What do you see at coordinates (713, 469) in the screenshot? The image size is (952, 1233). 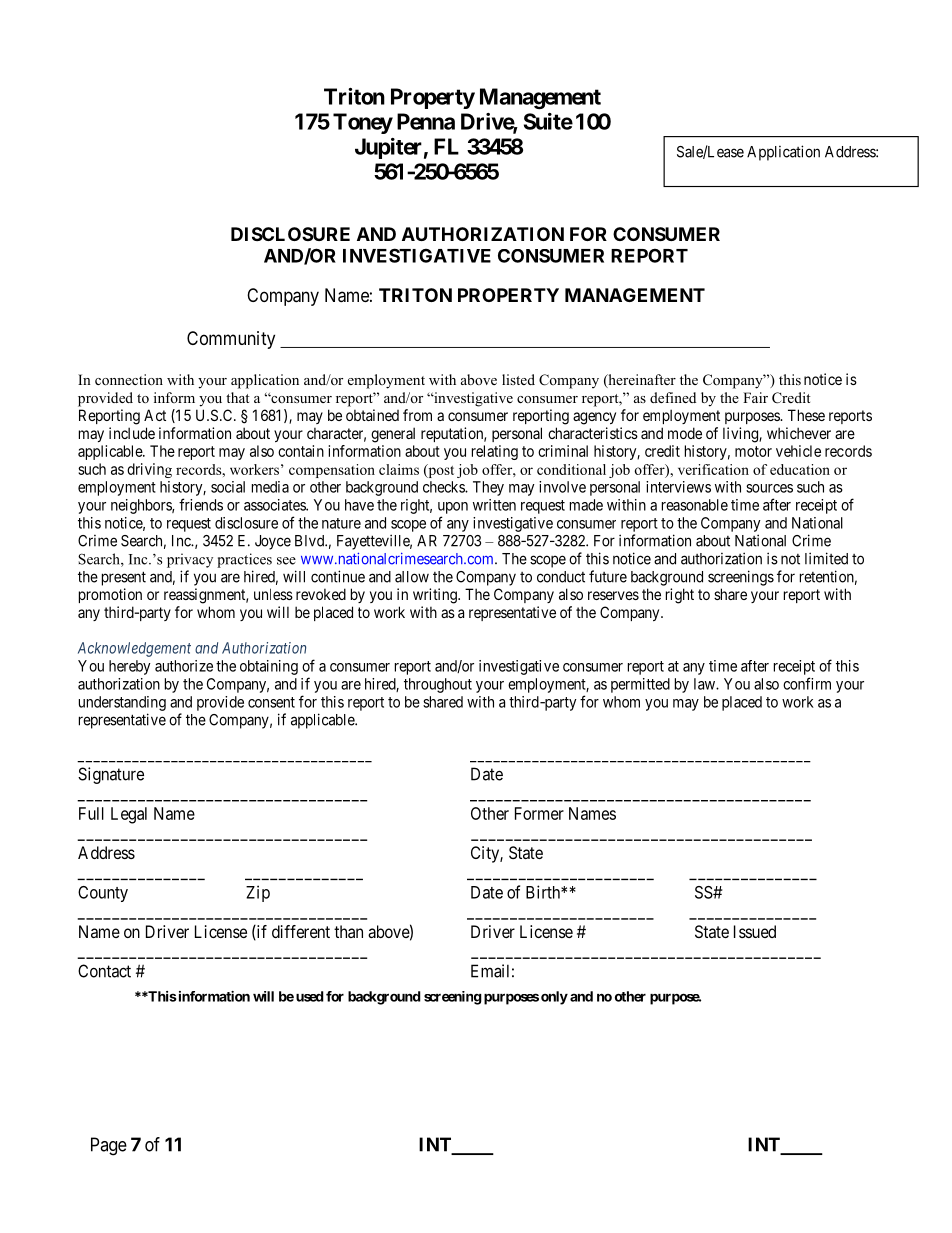 I see `verification` at bounding box center [713, 469].
